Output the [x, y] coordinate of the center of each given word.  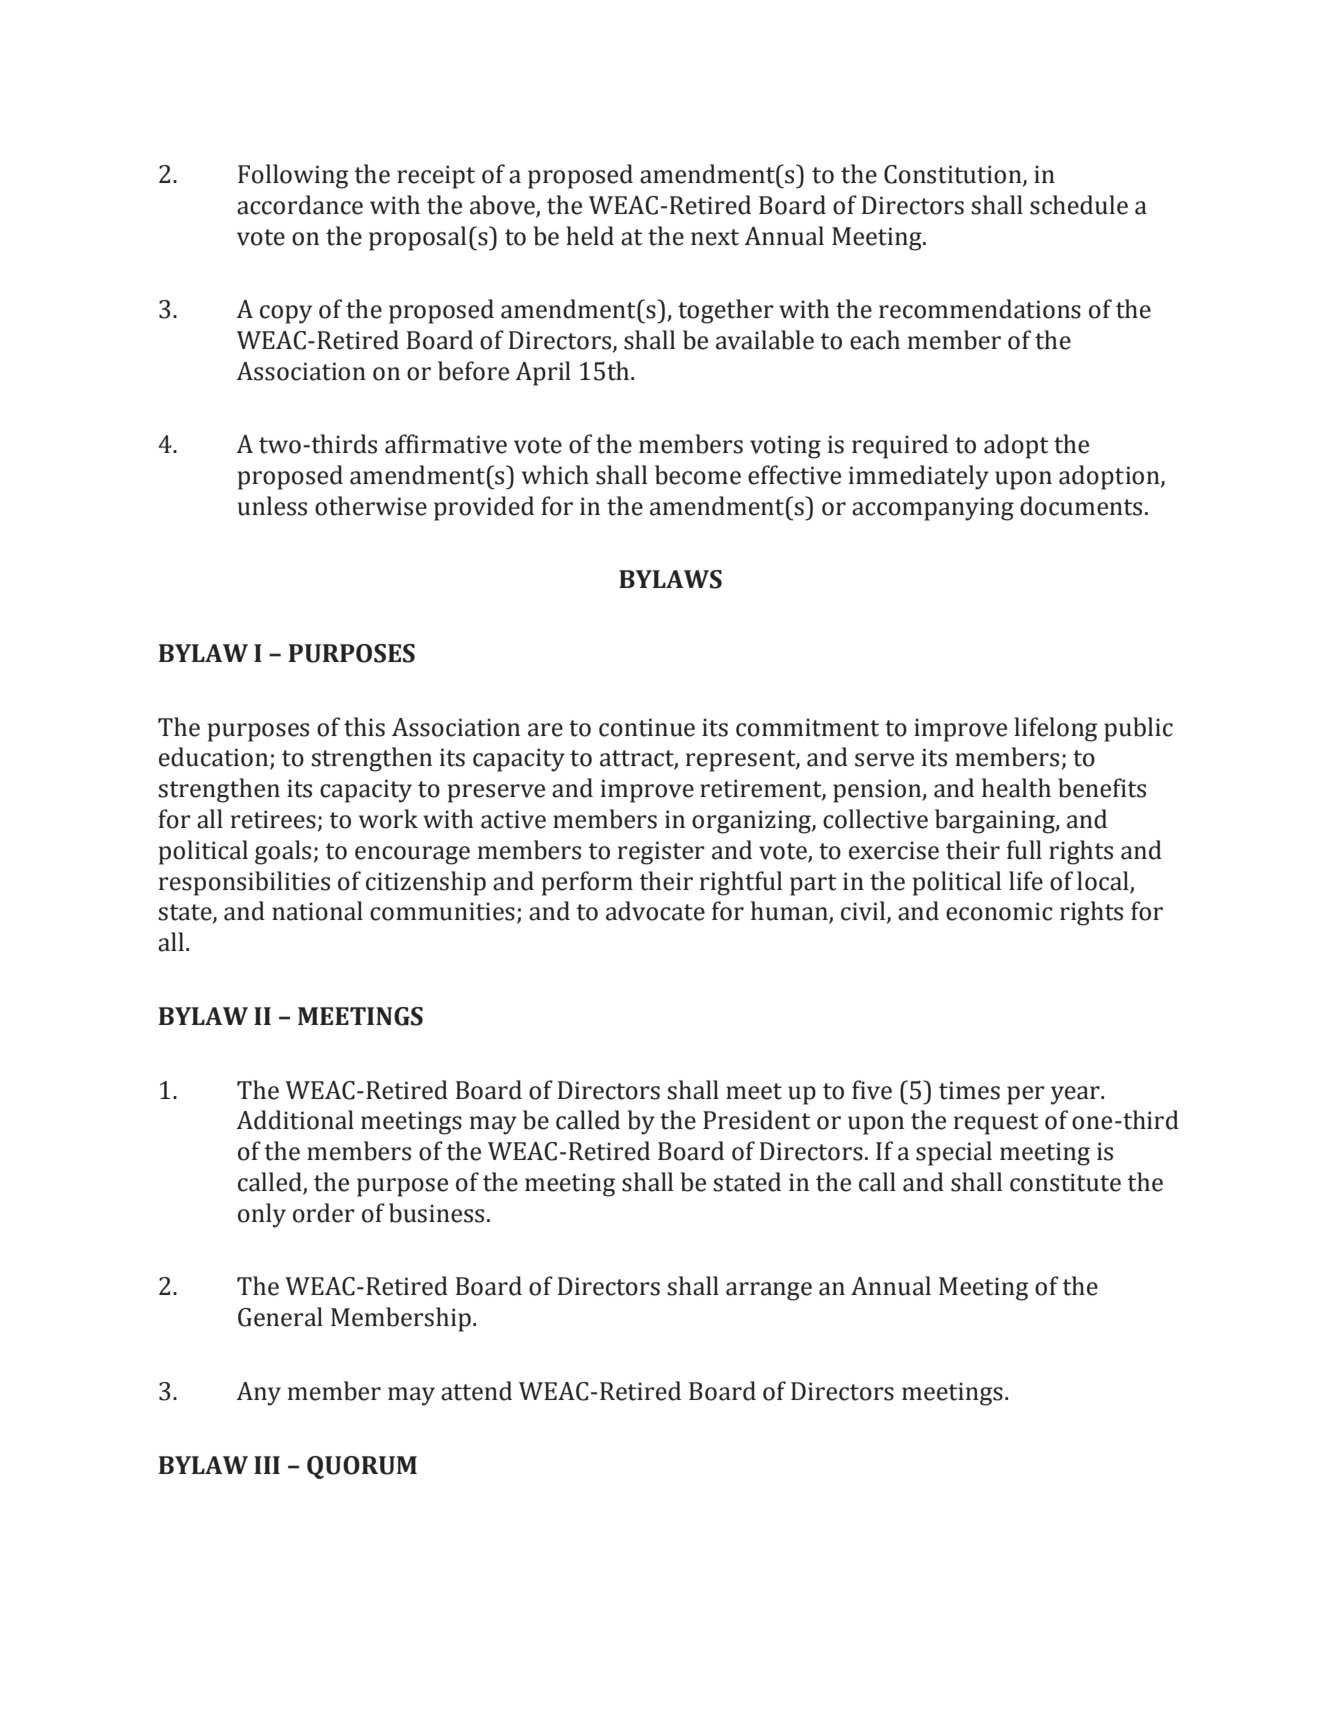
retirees [273, 819]
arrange [769, 1291]
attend [476, 1391]
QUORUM [362, 1467]
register [661, 853]
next [715, 237]
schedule [1079, 205]
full [1024, 850]
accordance [300, 205]
